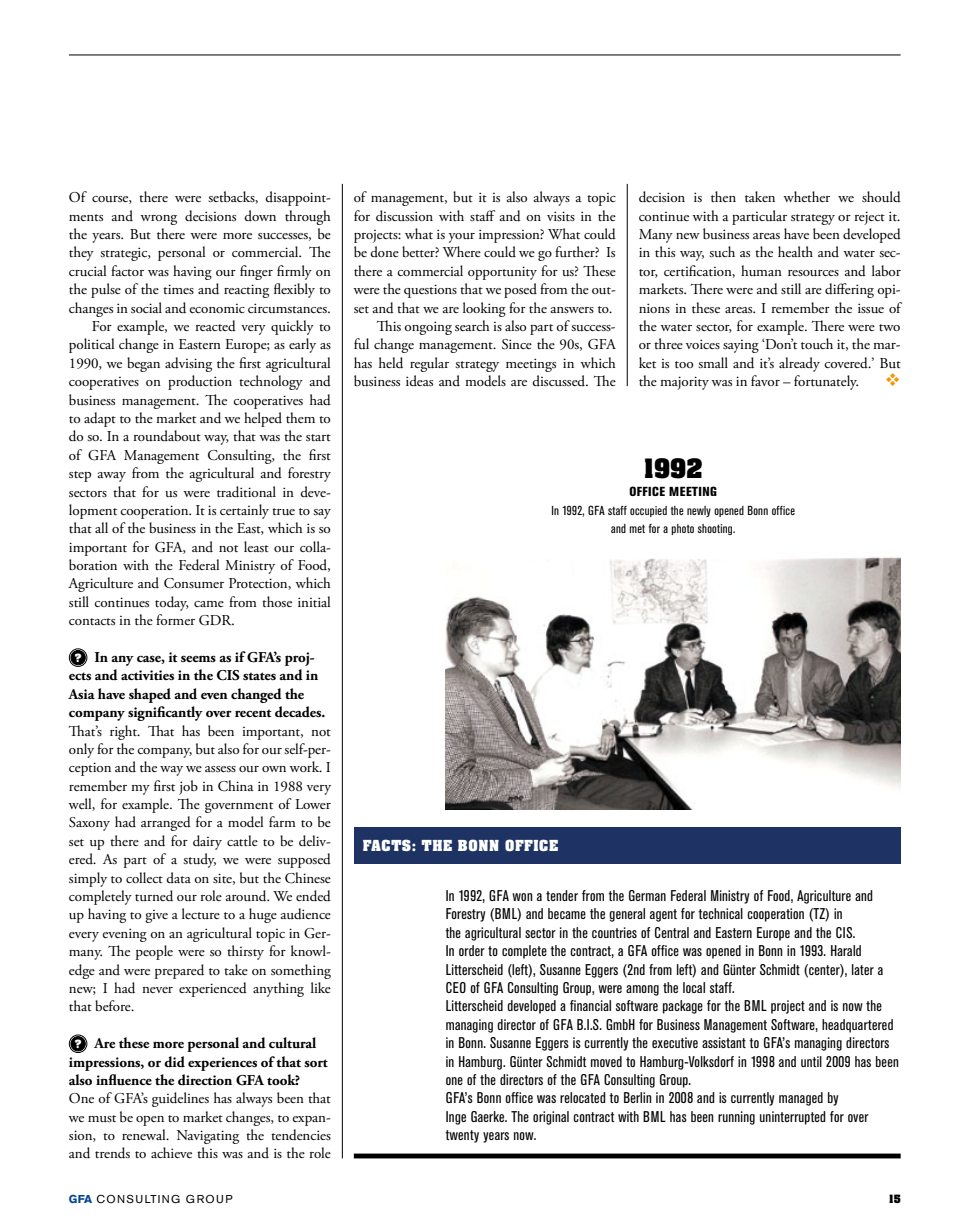 This image has width=965, height=1232. I want to click on health, so click(795, 251).
